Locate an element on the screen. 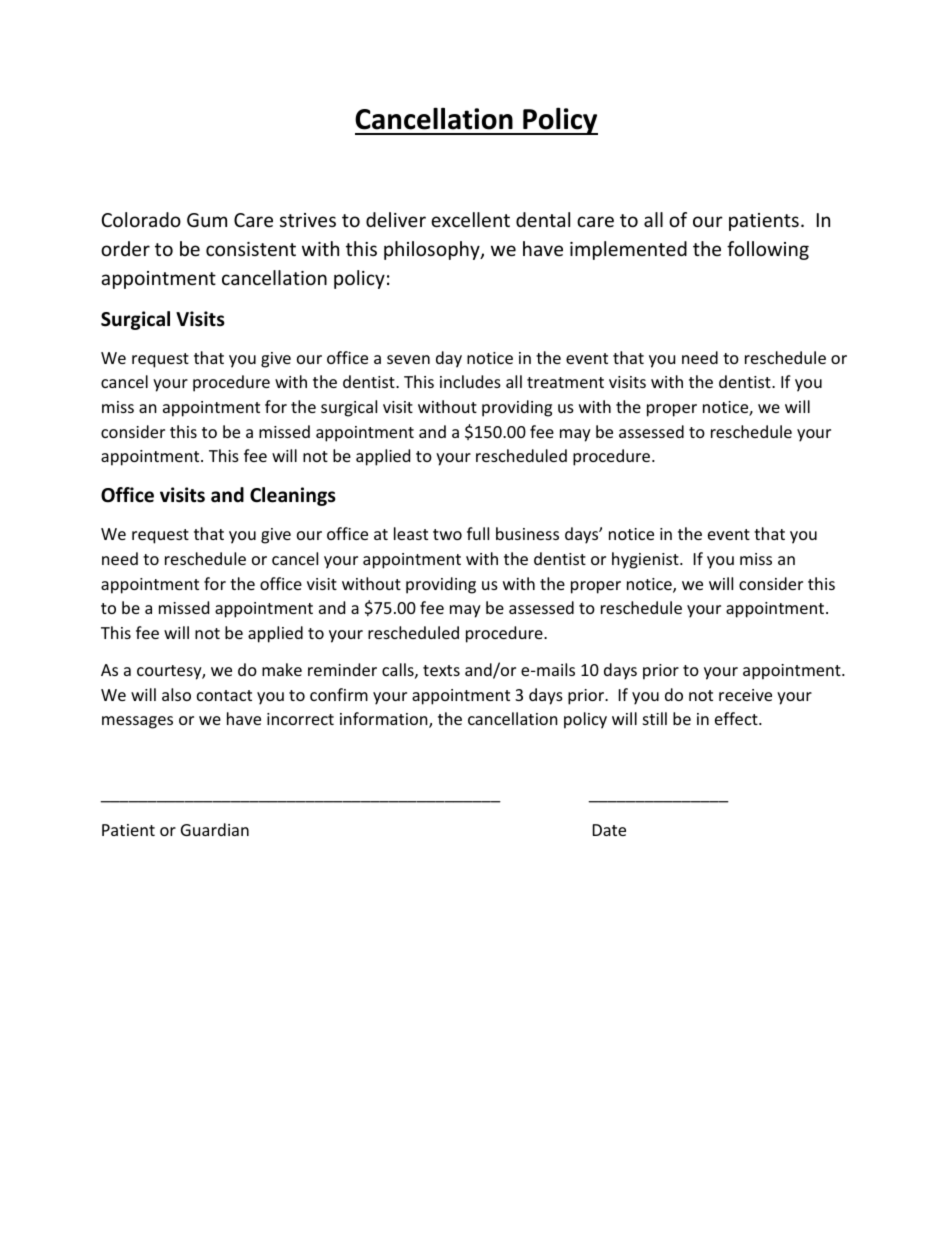  Cleanings is located at coordinates (293, 496).
